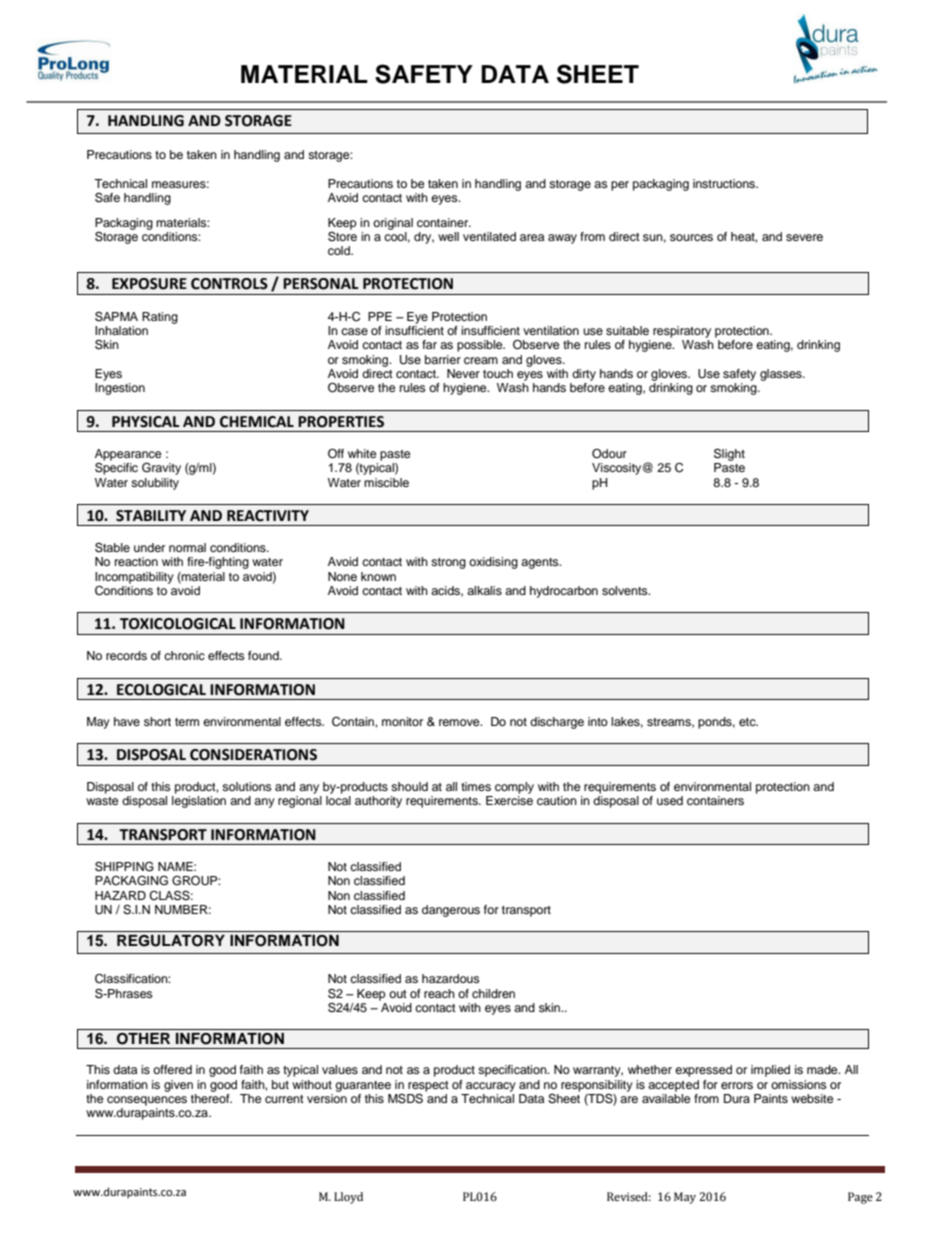  I want to click on Gravity, so click(161, 468).
